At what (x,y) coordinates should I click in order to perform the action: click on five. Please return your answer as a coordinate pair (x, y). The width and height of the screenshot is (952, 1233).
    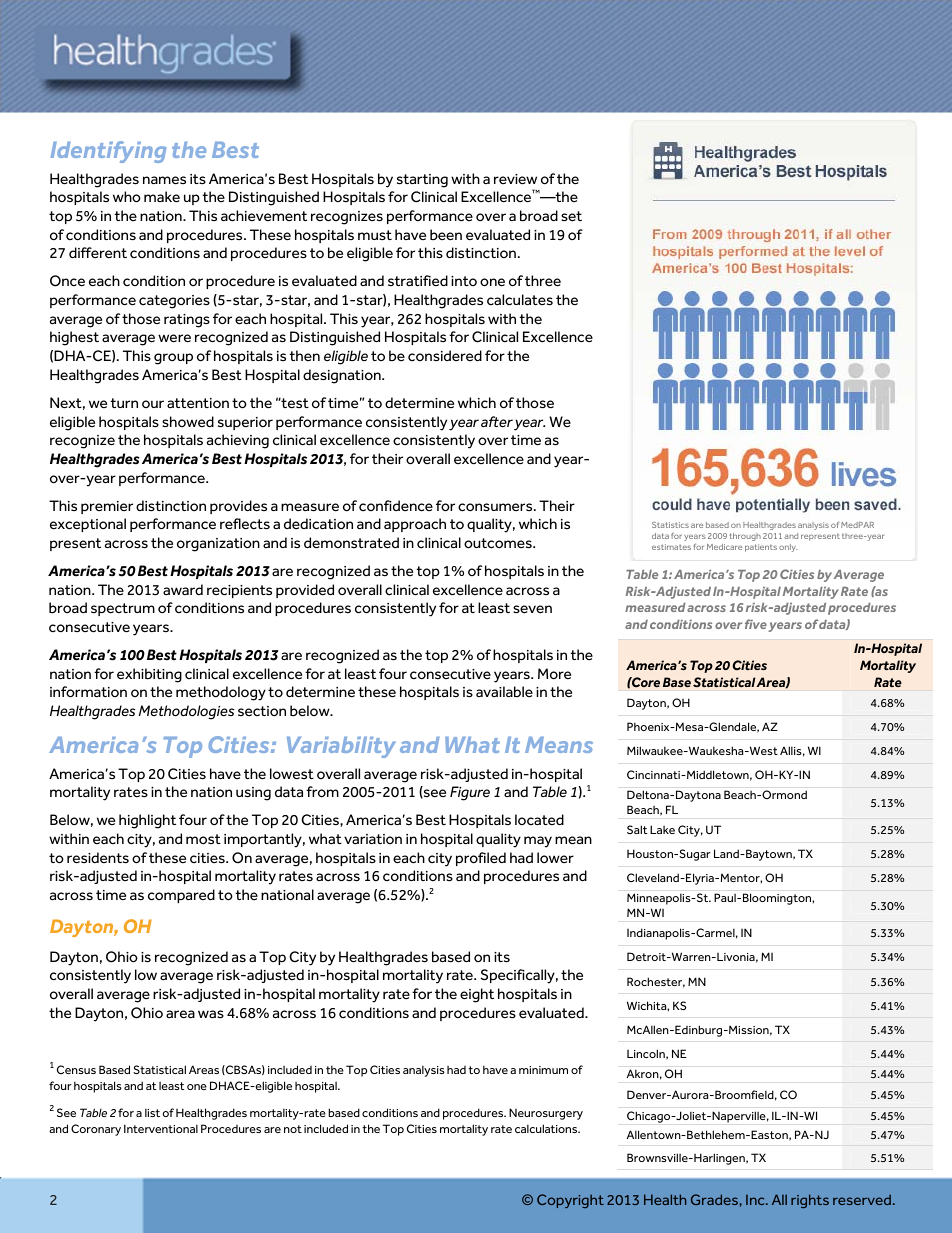
    Looking at the image, I should click on (756, 624).
